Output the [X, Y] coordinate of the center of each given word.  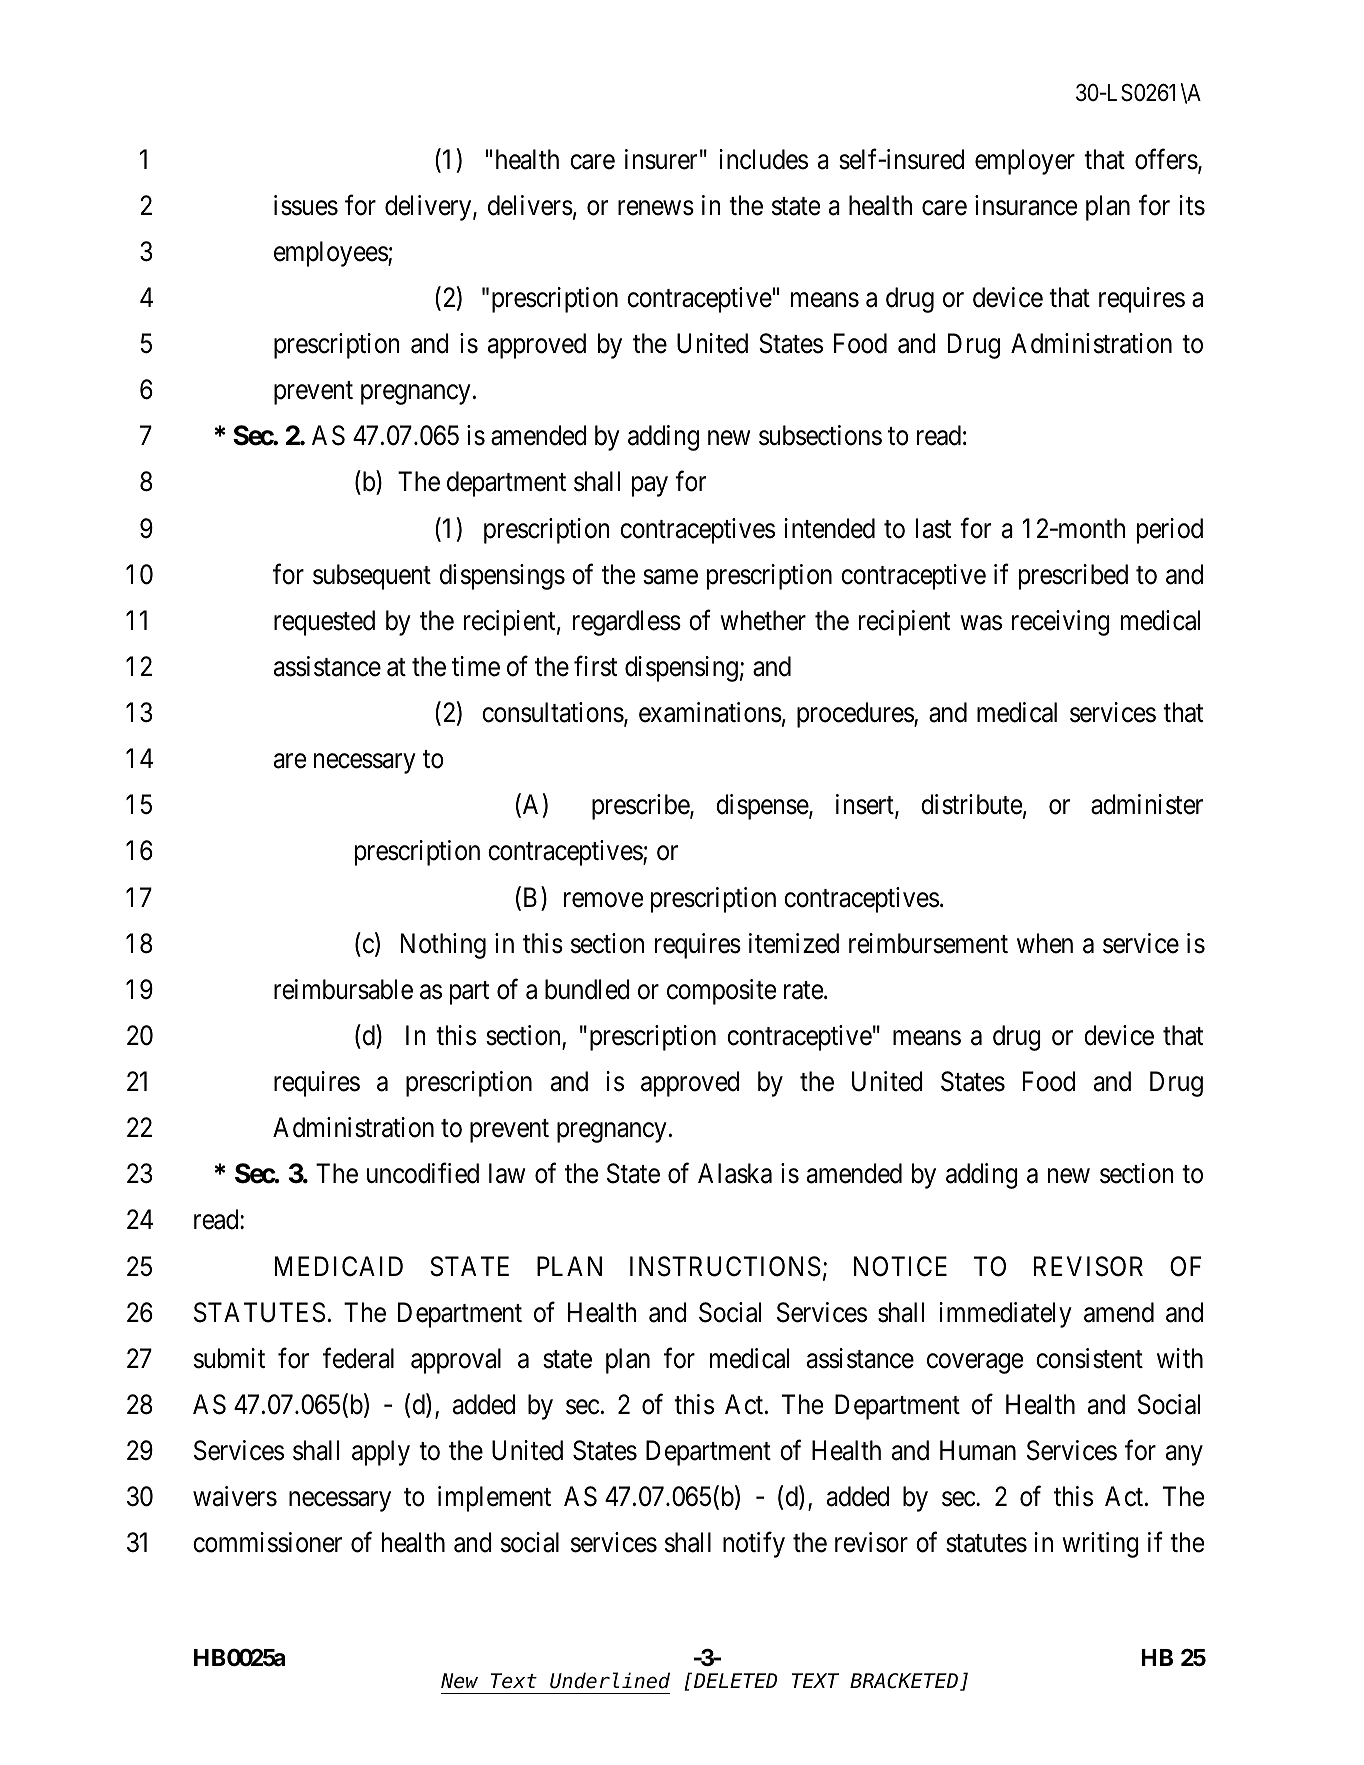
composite [721, 992]
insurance [1026, 205]
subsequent [372, 577]
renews [656, 208]
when [1045, 943]
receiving [1061, 623]
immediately [1005, 1315]
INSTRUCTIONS [725, 1266]
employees [331, 254]
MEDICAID [339, 1266]
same [670, 577]
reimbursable [343, 989]
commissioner [267, 1542]
